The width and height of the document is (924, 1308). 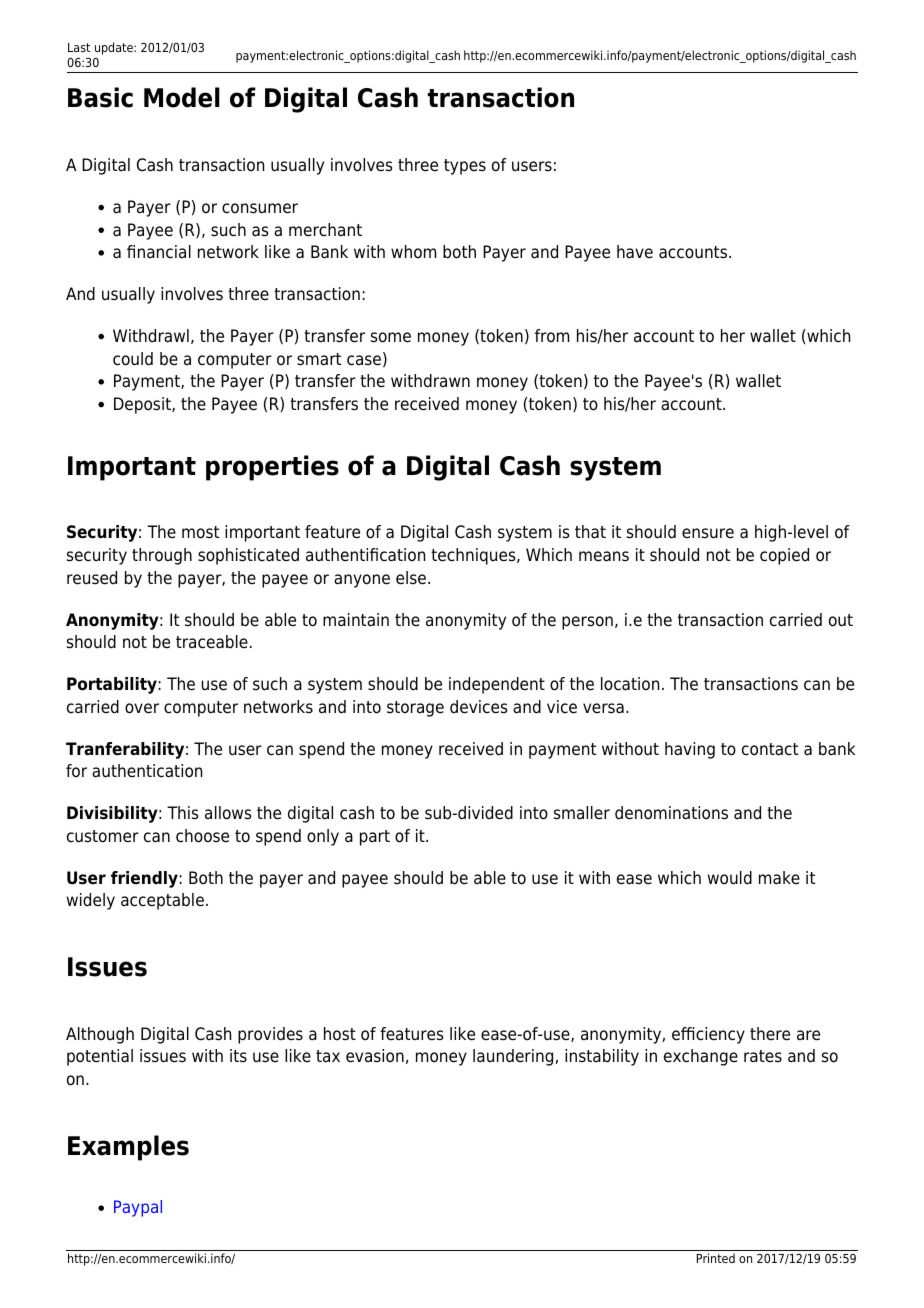 What do you see at coordinates (138, 1208) in the document?
I see `Paypal` at bounding box center [138, 1208].
